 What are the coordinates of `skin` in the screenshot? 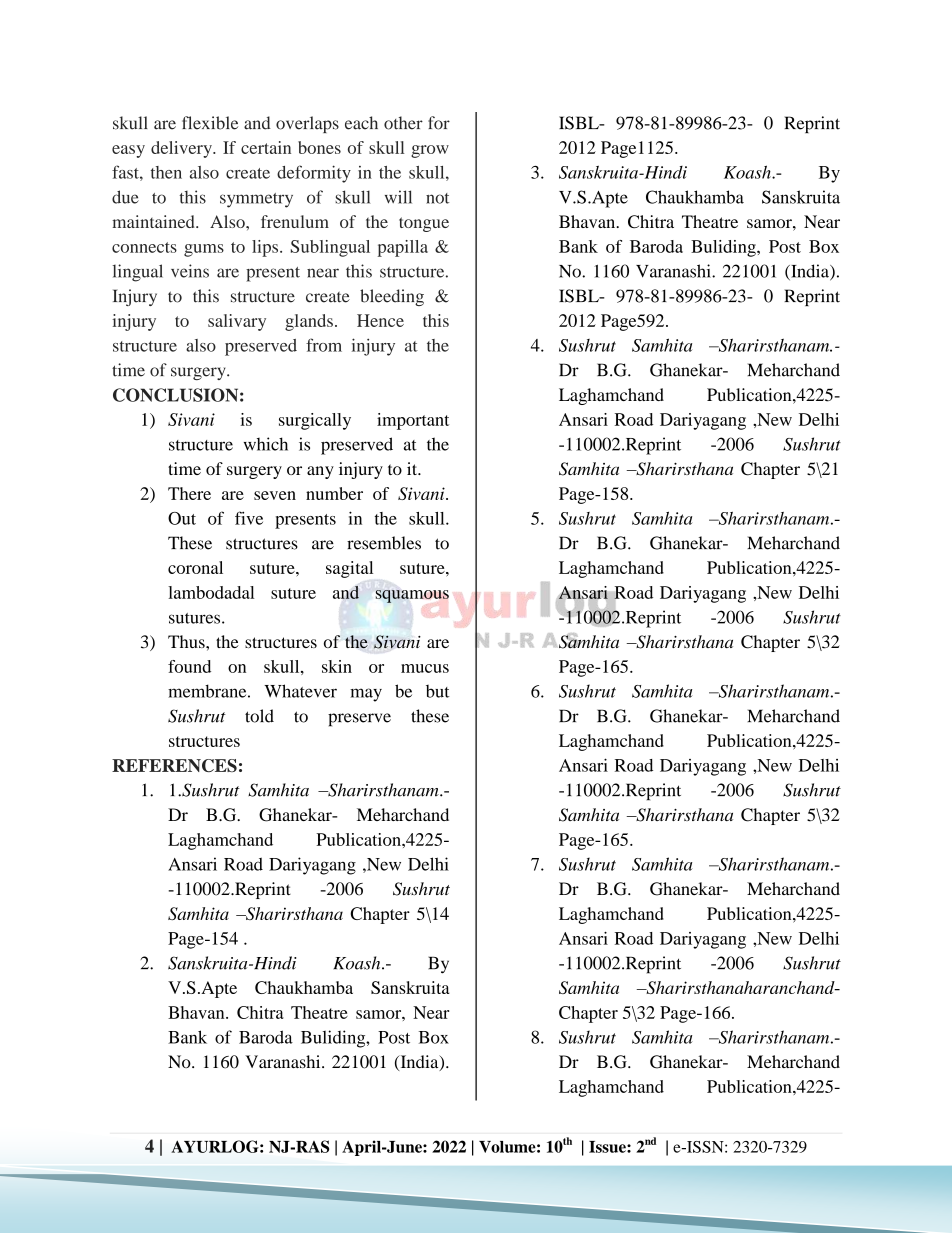 It's located at (337, 666).
